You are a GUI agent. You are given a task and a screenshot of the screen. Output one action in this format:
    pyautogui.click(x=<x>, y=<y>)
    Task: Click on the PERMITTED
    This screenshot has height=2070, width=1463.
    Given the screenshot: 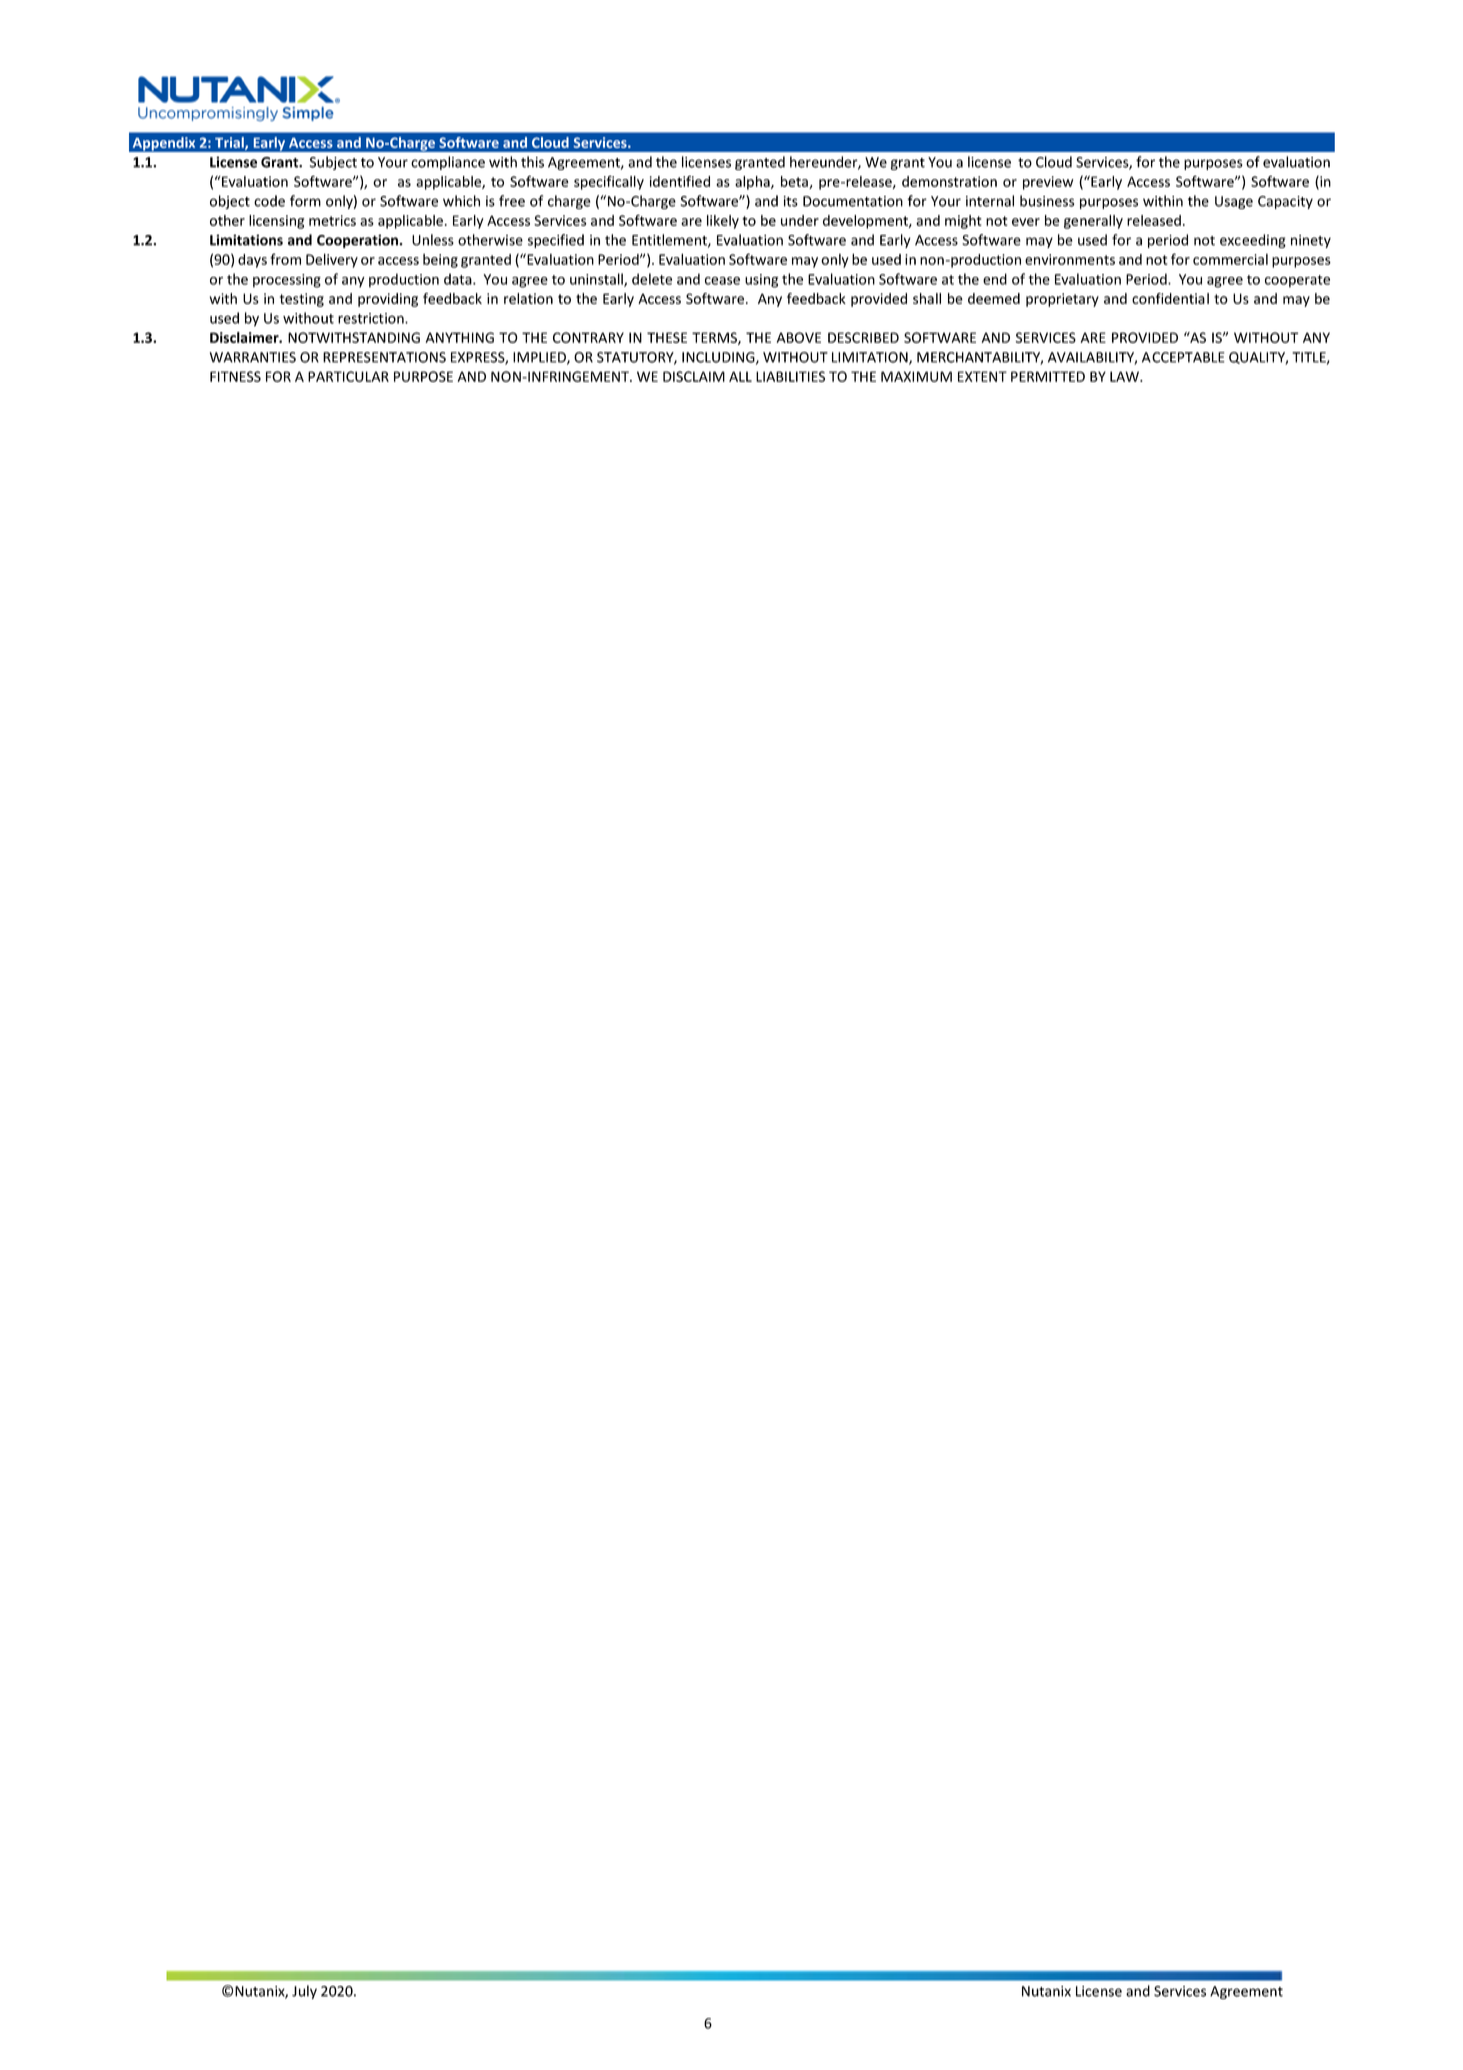 What is the action you would take?
    pyautogui.click(x=1048, y=376)
